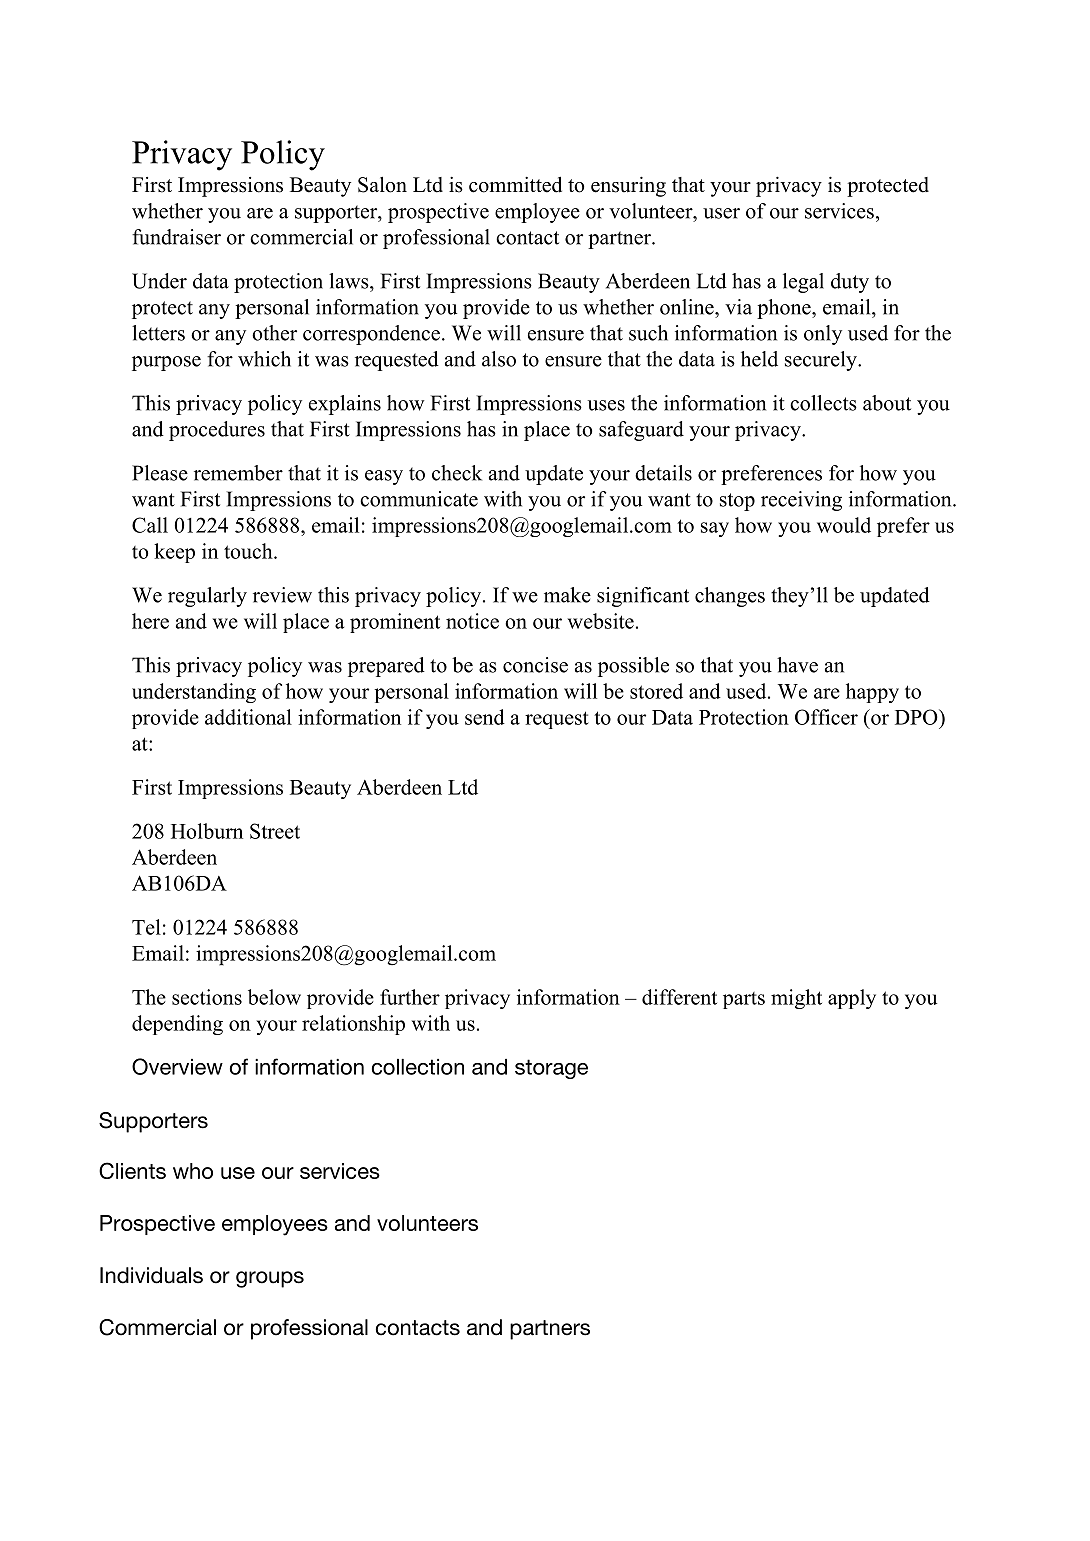  Describe the element at coordinates (567, 595) in the screenshot. I see `make` at that location.
